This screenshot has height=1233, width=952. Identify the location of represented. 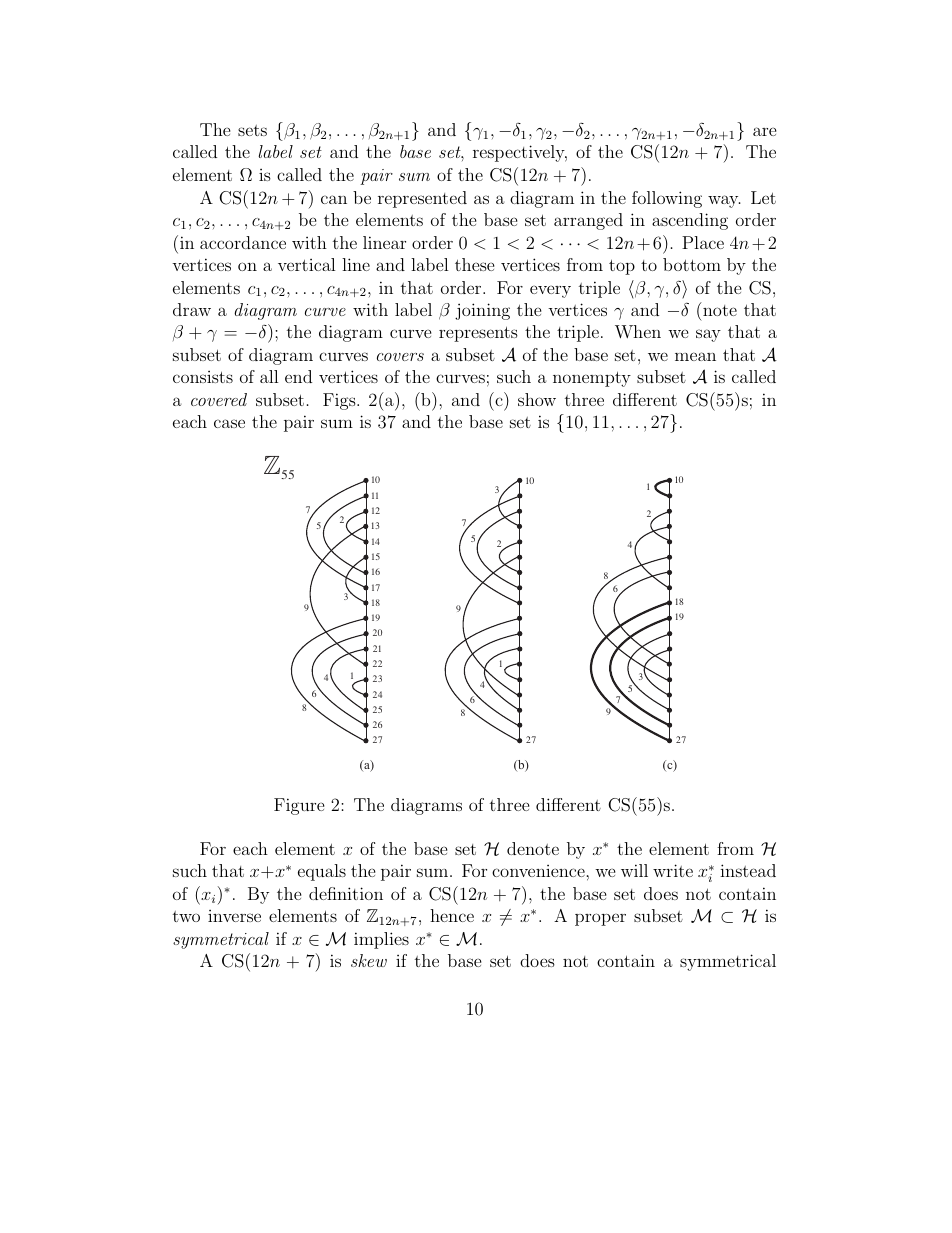
(422, 199).
